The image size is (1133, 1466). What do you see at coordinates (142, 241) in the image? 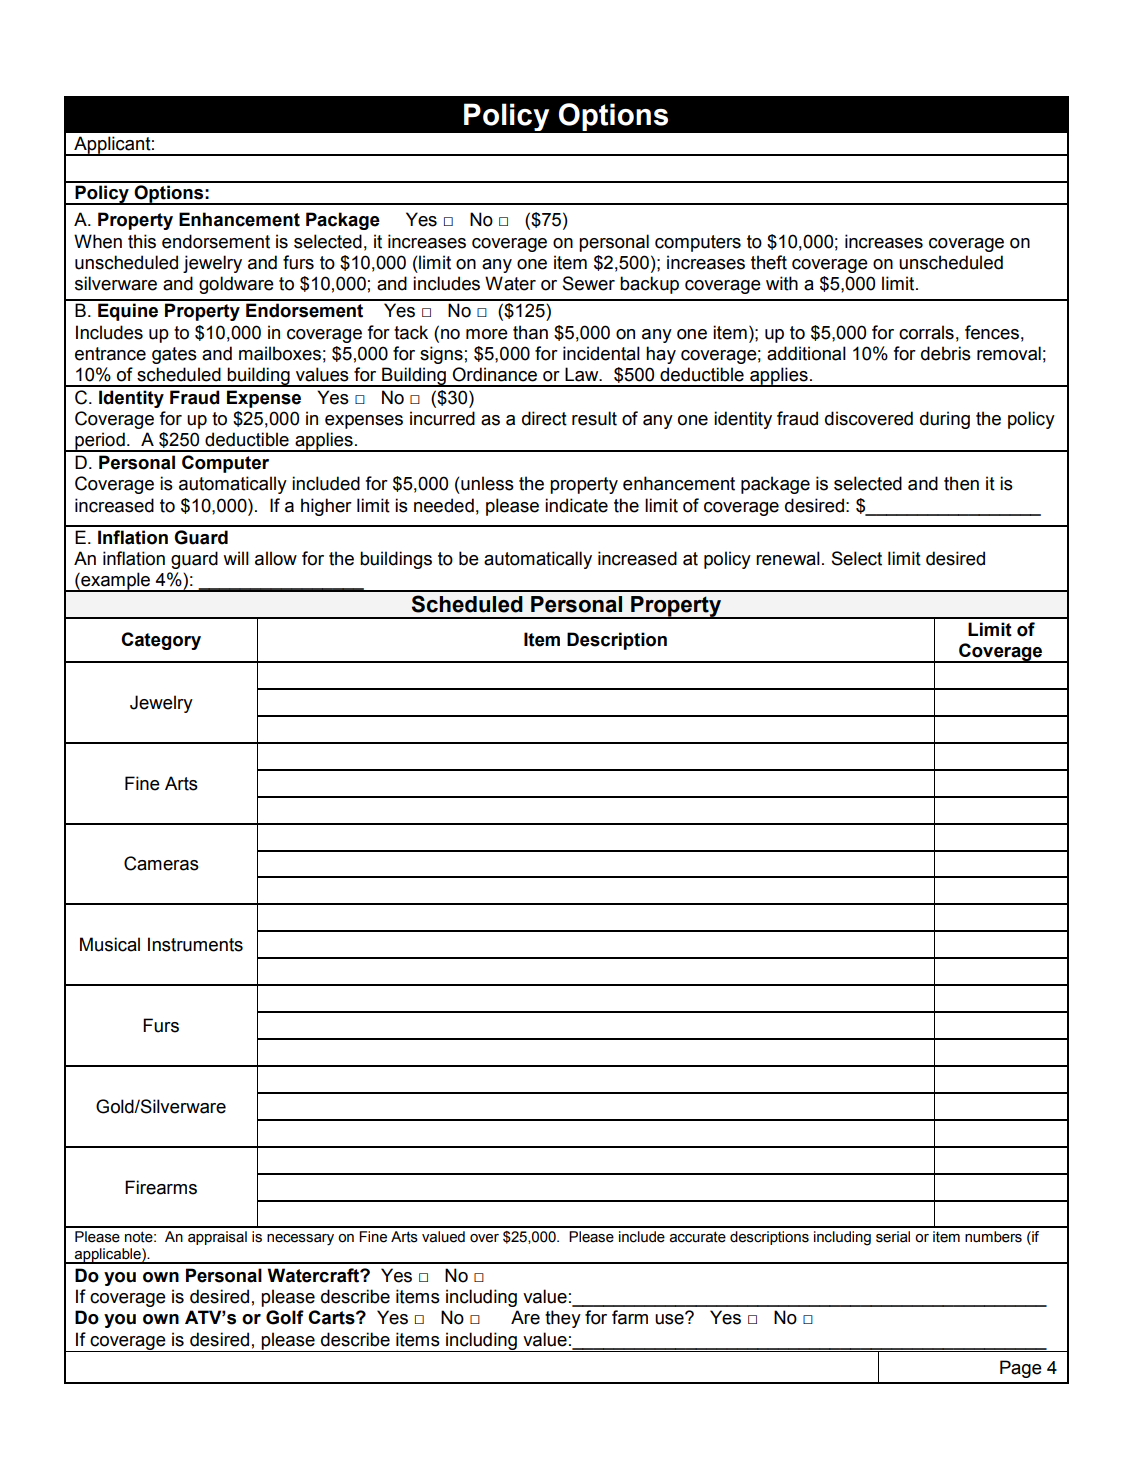
I see `this` at bounding box center [142, 241].
